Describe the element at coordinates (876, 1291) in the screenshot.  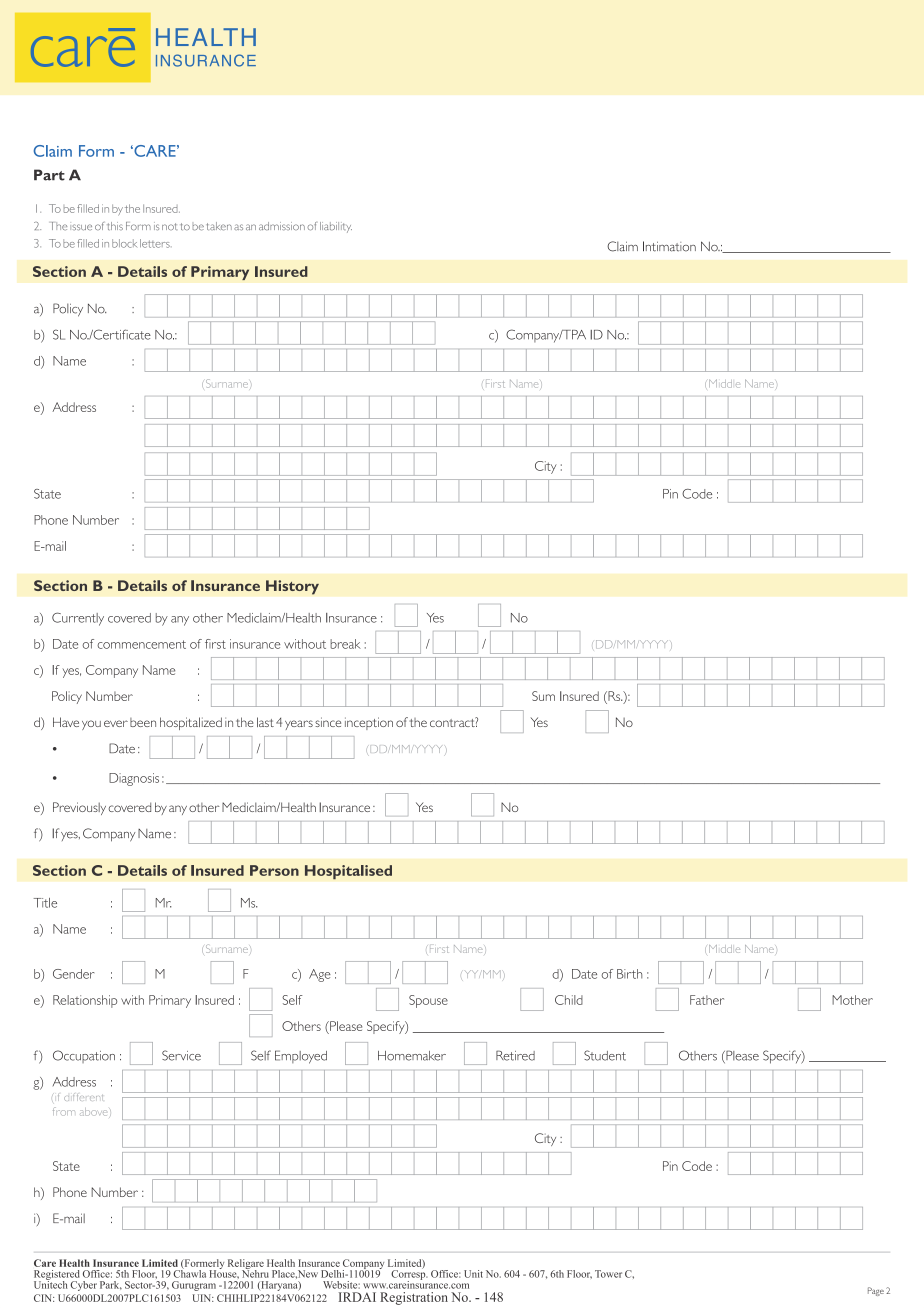
I see `Page` at that location.
